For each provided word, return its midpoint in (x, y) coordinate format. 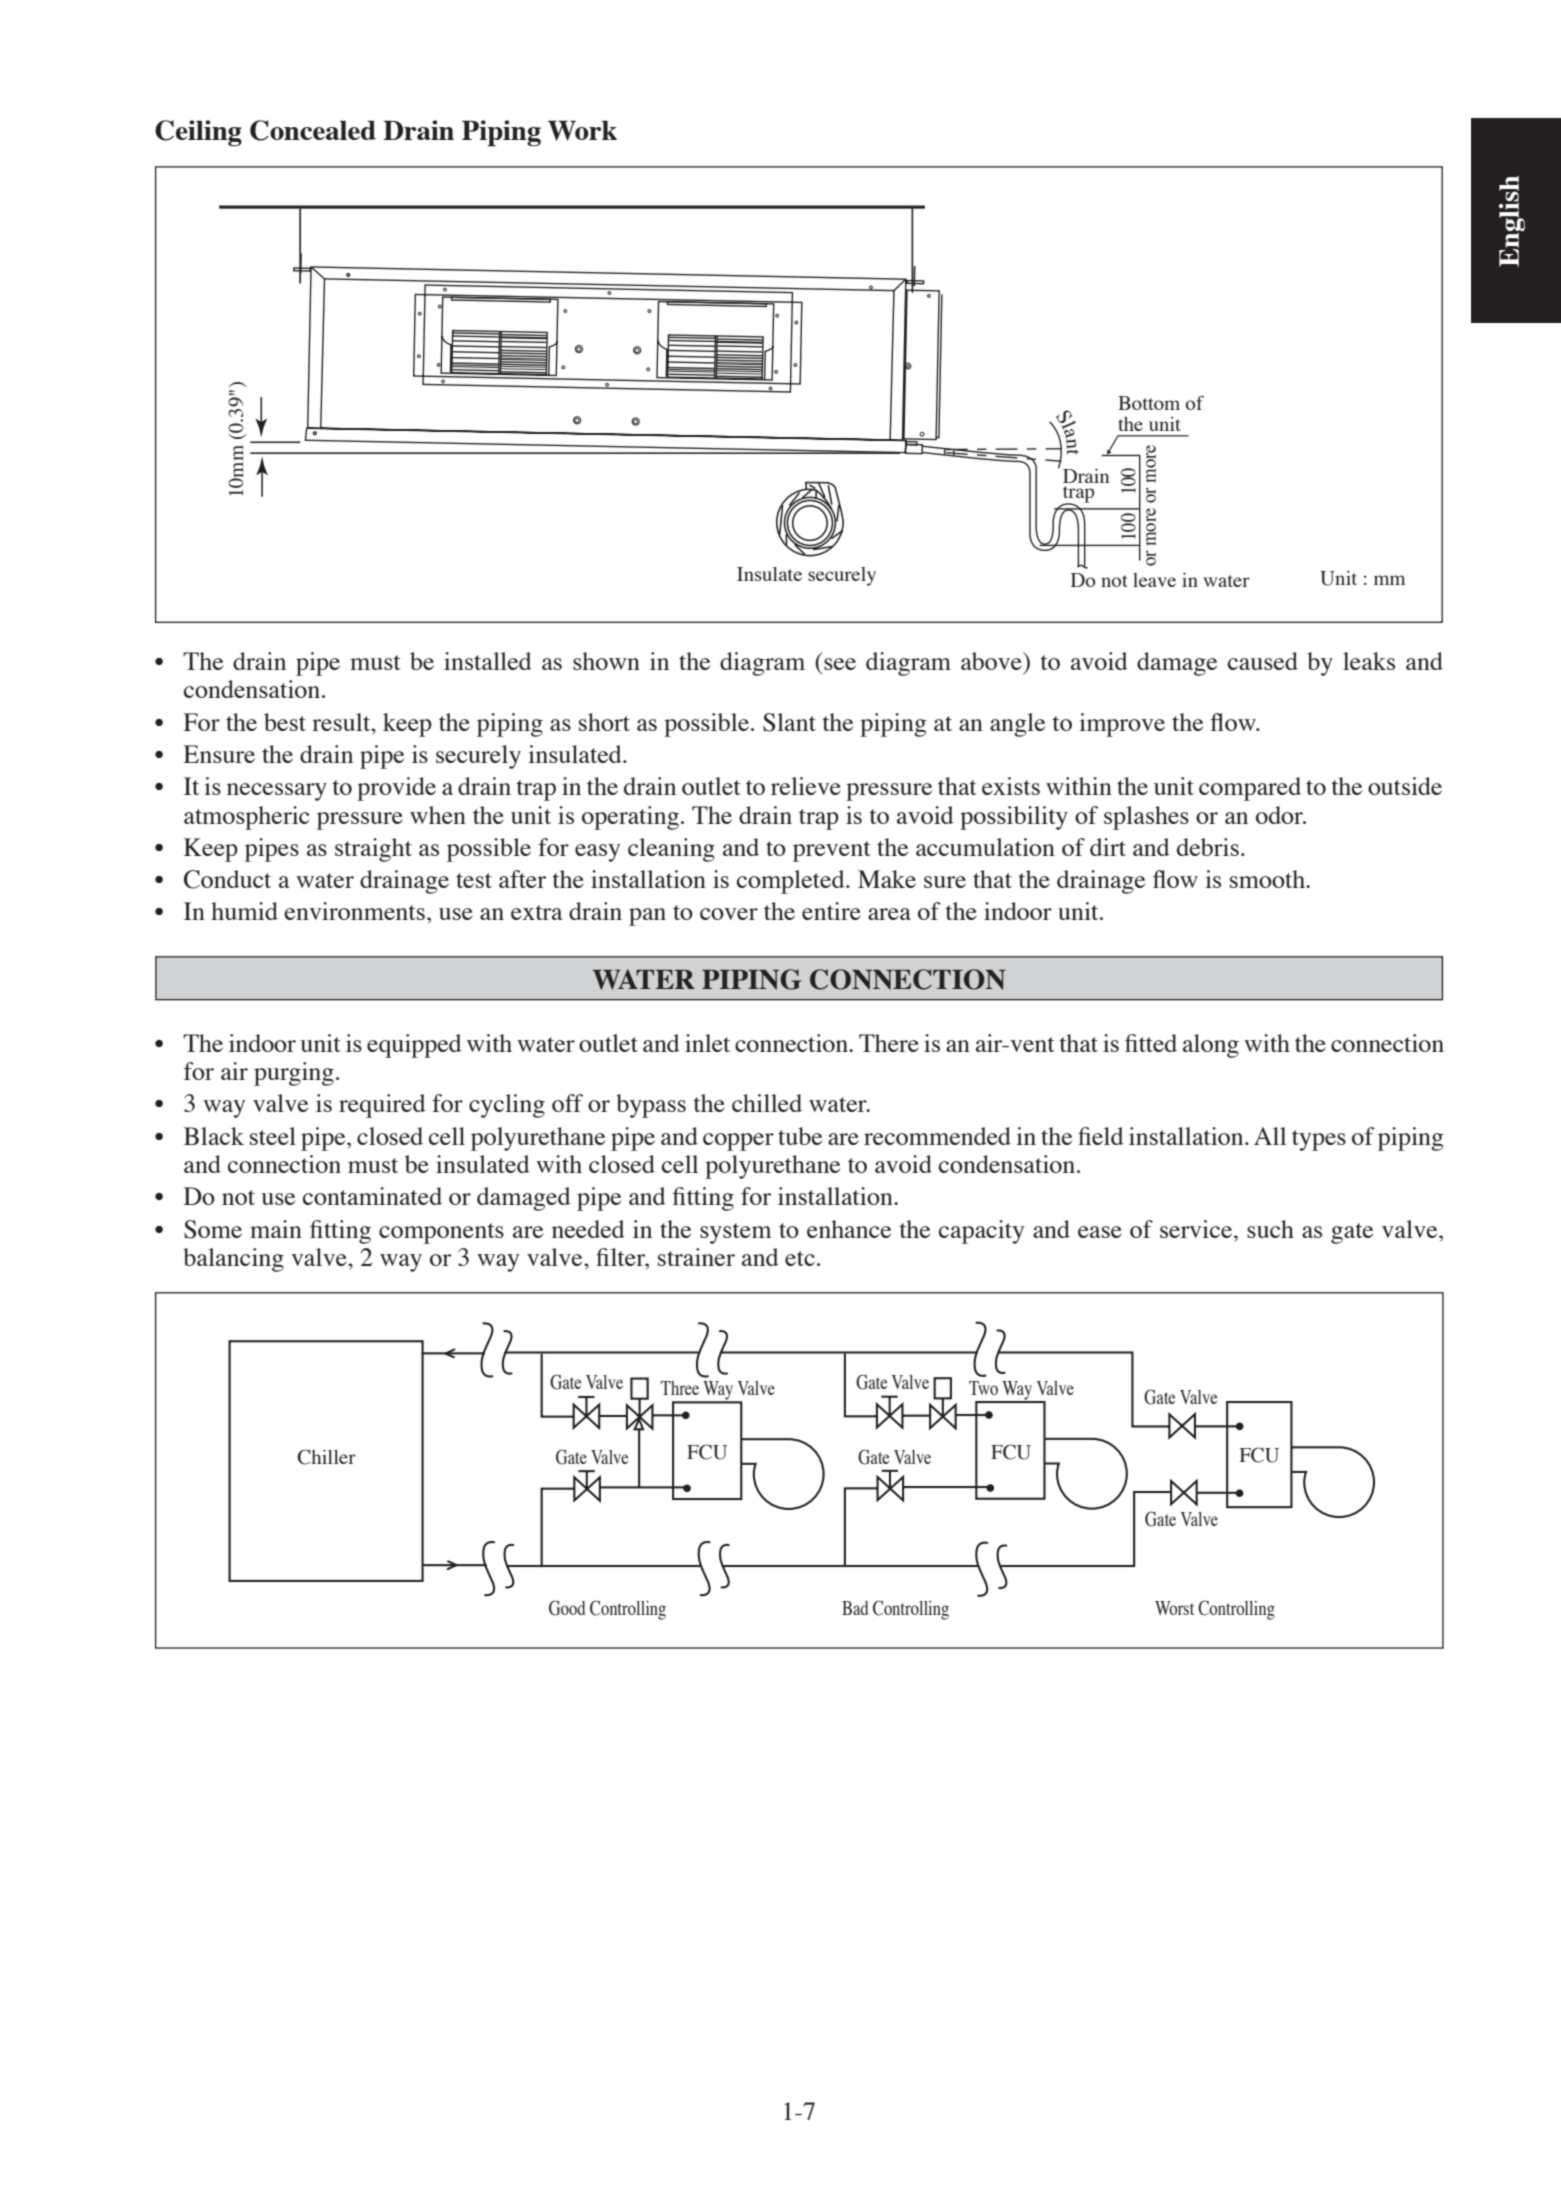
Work (582, 130)
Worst (1174, 1608)
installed (488, 661)
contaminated (372, 1196)
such (1270, 1229)
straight (373, 850)
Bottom (1149, 403)
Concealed (313, 130)
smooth (1268, 879)
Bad (855, 1608)
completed (792, 882)
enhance (849, 1229)
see (840, 664)
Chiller (326, 1457)
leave (1154, 580)
